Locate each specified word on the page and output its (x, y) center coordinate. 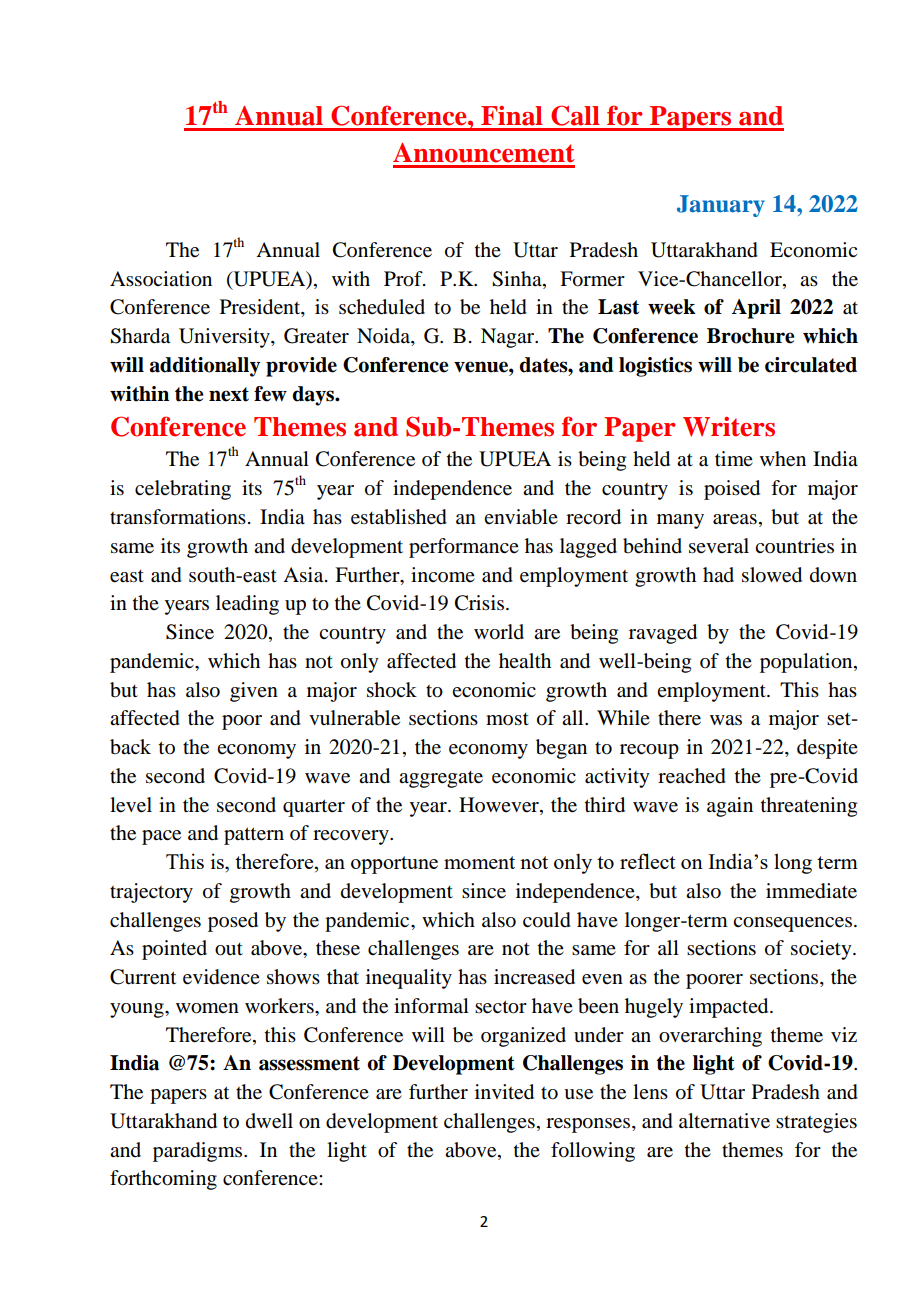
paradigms (199, 1152)
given (254, 692)
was (726, 720)
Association (161, 279)
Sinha (518, 279)
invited (504, 1092)
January (721, 206)
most (507, 719)
